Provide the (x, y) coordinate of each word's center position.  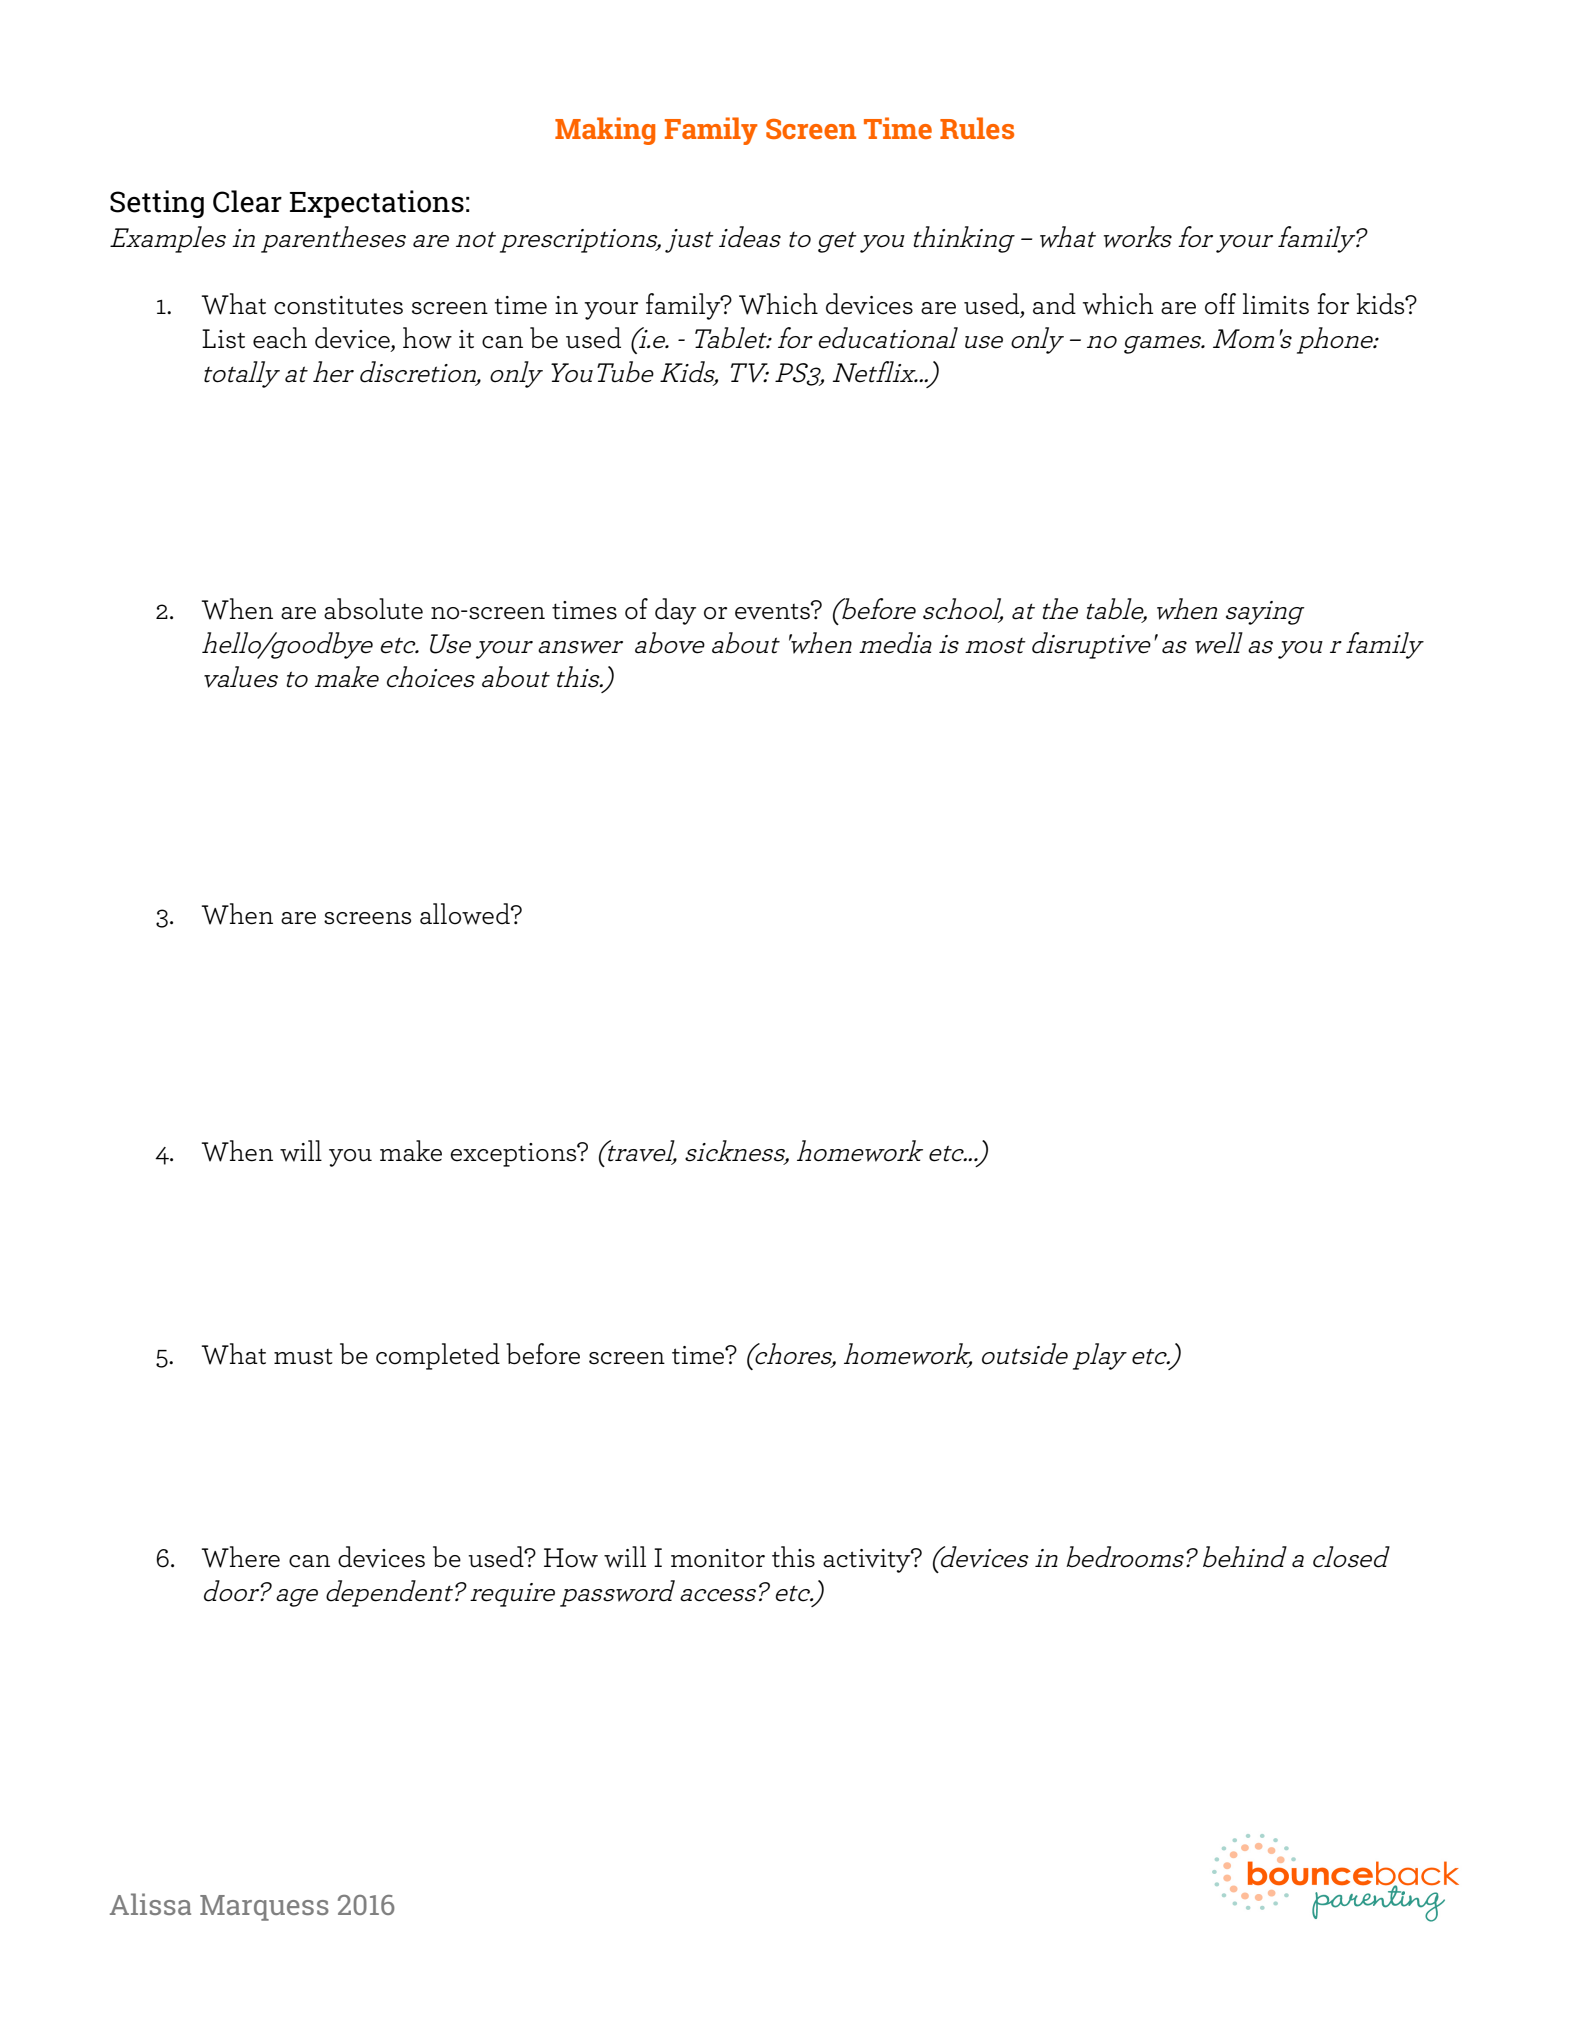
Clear (247, 201)
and (1054, 304)
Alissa (150, 1904)
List (223, 339)
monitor (718, 1558)
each (280, 338)
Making (605, 131)
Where (241, 1557)
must (303, 1357)
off (1220, 304)
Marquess (264, 1908)
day (675, 611)
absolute (373, 609)
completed (438, 1356)
